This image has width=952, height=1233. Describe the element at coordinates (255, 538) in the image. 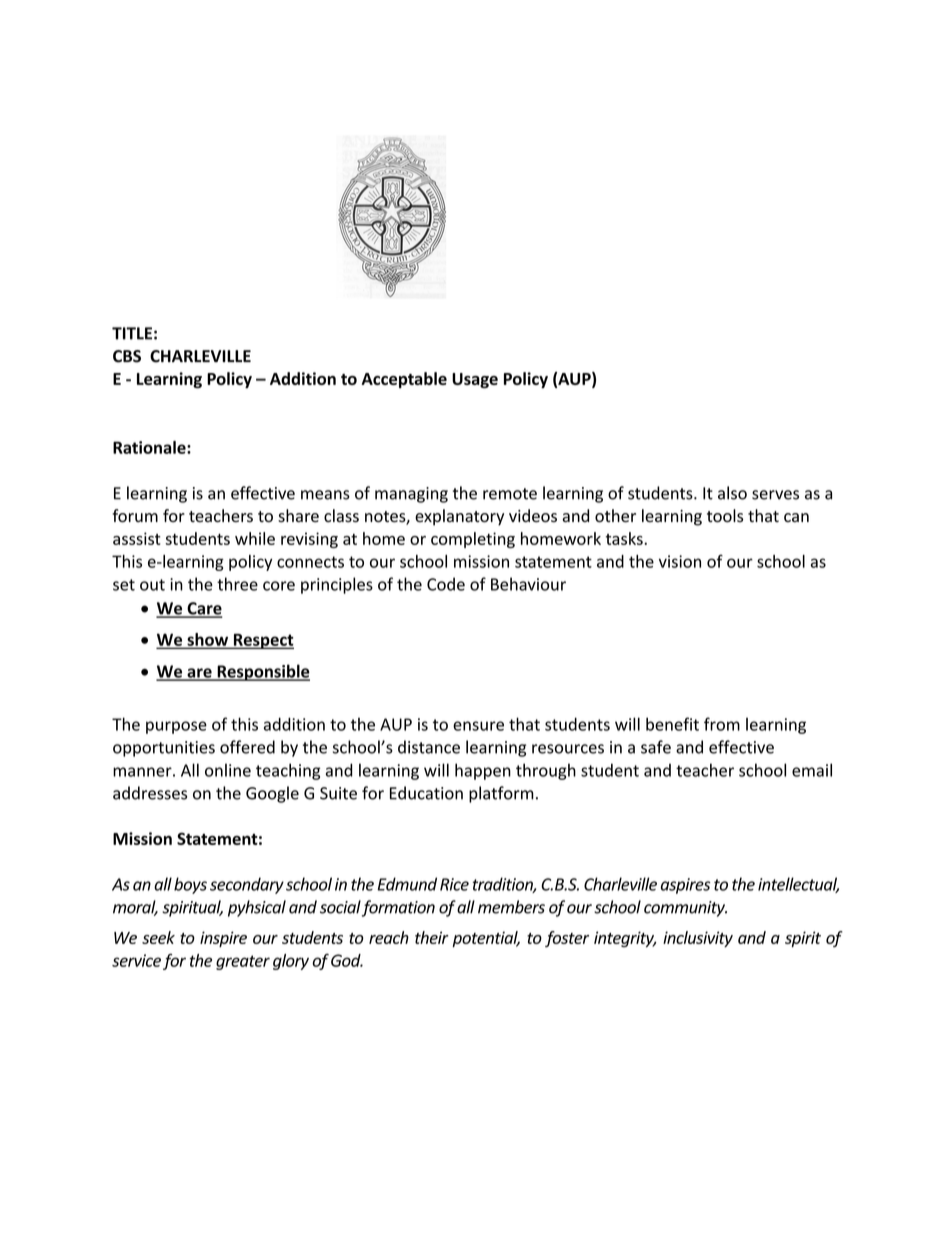

I see `while` at that location.
